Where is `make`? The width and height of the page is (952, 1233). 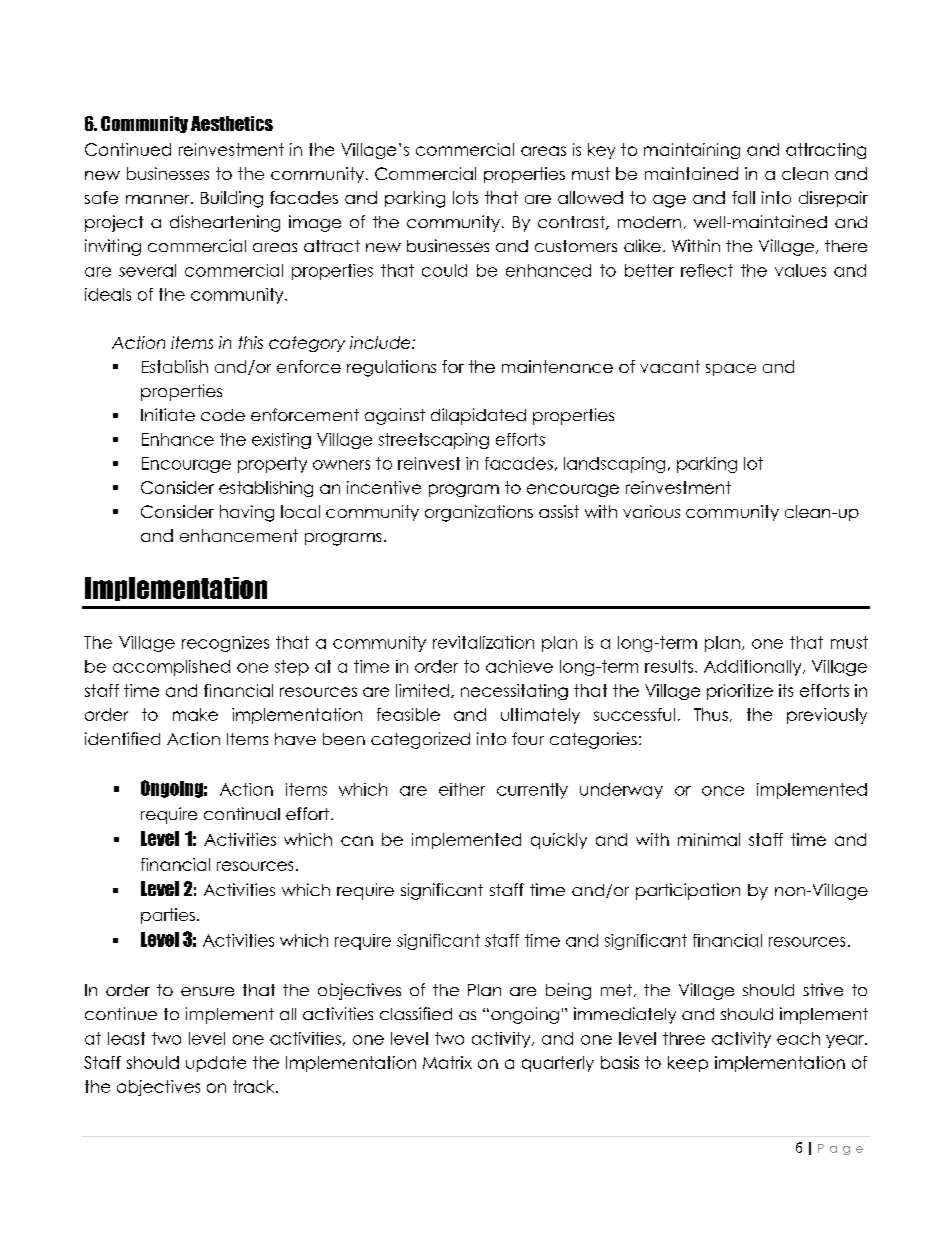
make is located at coordinates (195, 714).
